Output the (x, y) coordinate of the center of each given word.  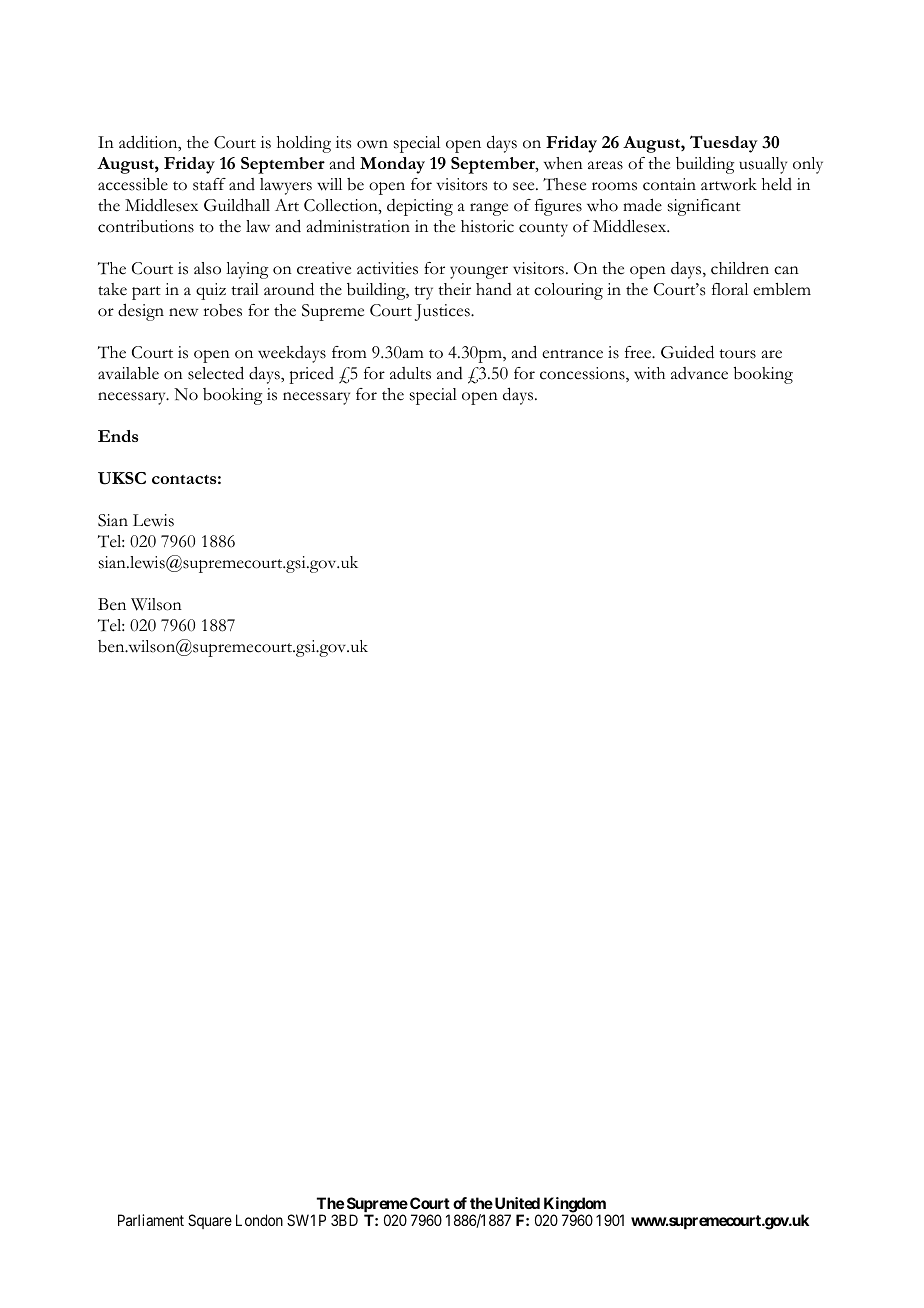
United (516, 1203)
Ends (118, 436)
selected (216, 373)
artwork (729, 184)
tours (737, 354)
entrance (572, 354)
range (489, 209)
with (649, 373)
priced (311, 375)
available (128, 373)
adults (410, 373)
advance (699, 373)
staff (209, 184)
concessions (583, 374)
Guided (687, 352)
